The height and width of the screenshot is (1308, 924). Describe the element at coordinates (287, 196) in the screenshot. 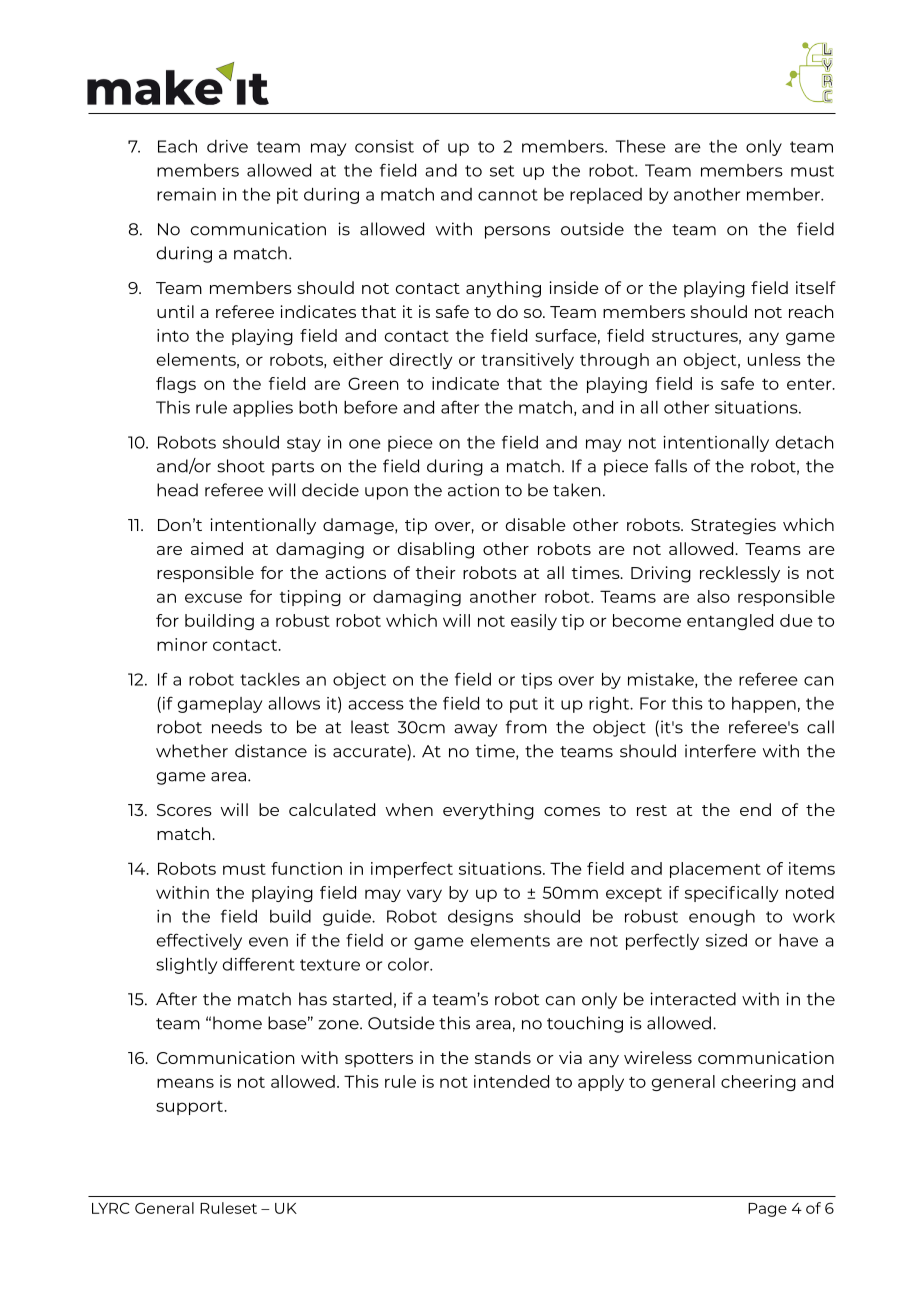

I see `pit` at that location.
